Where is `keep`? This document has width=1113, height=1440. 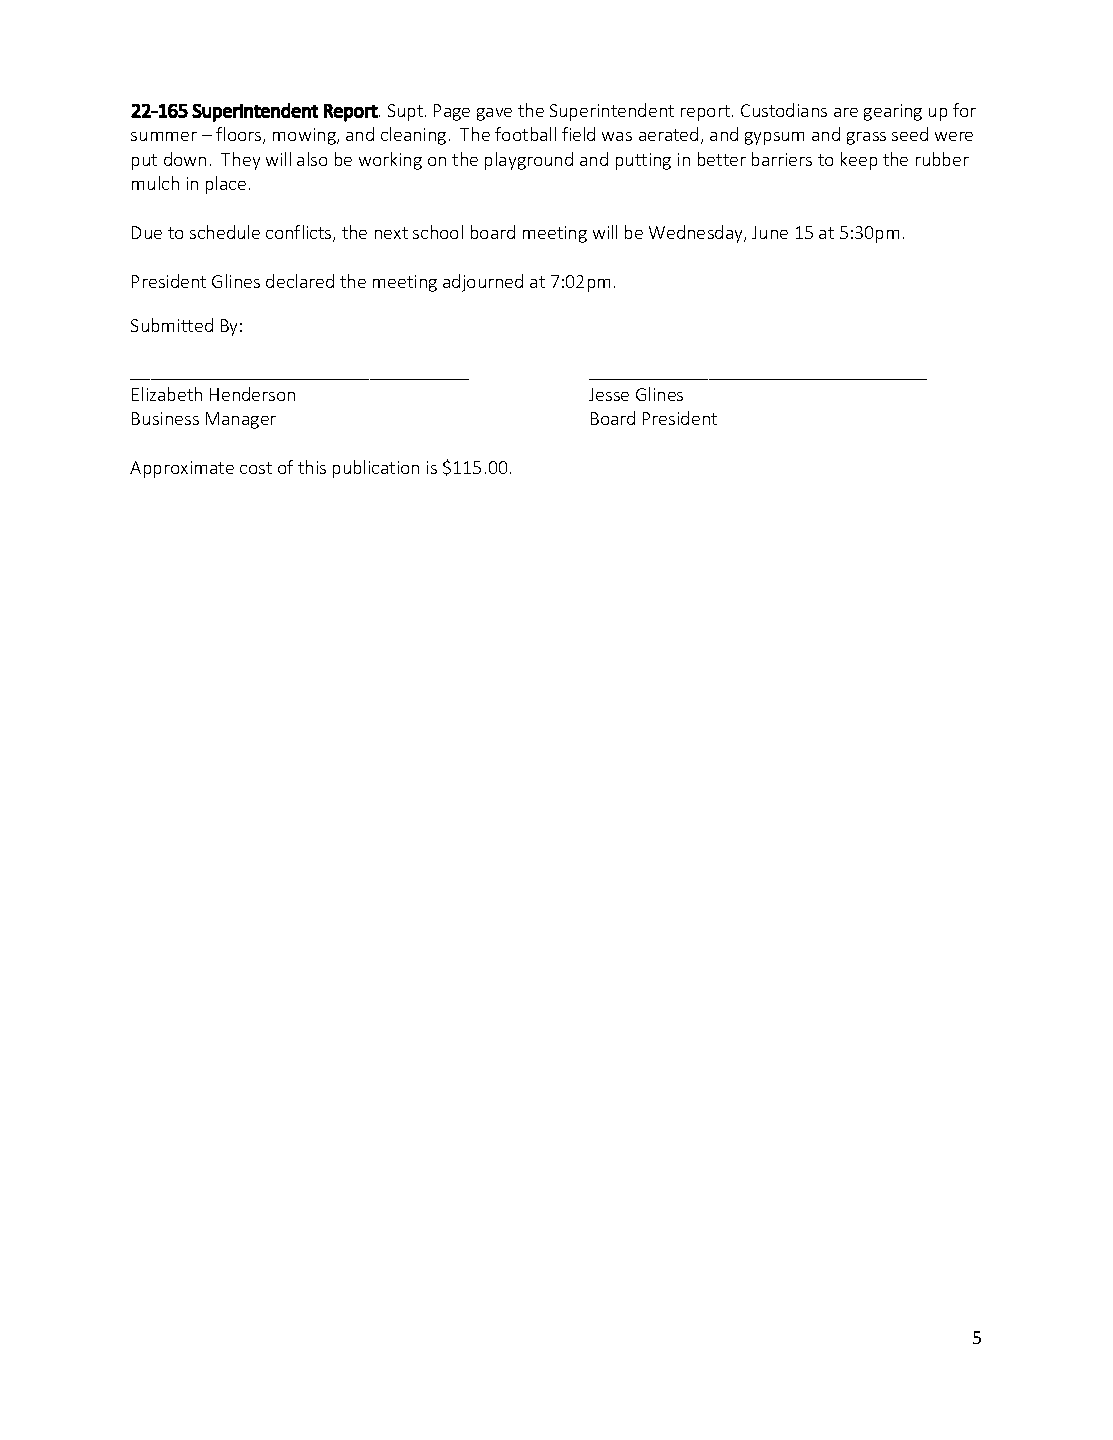 keep is located at coordinates (859, 161).
